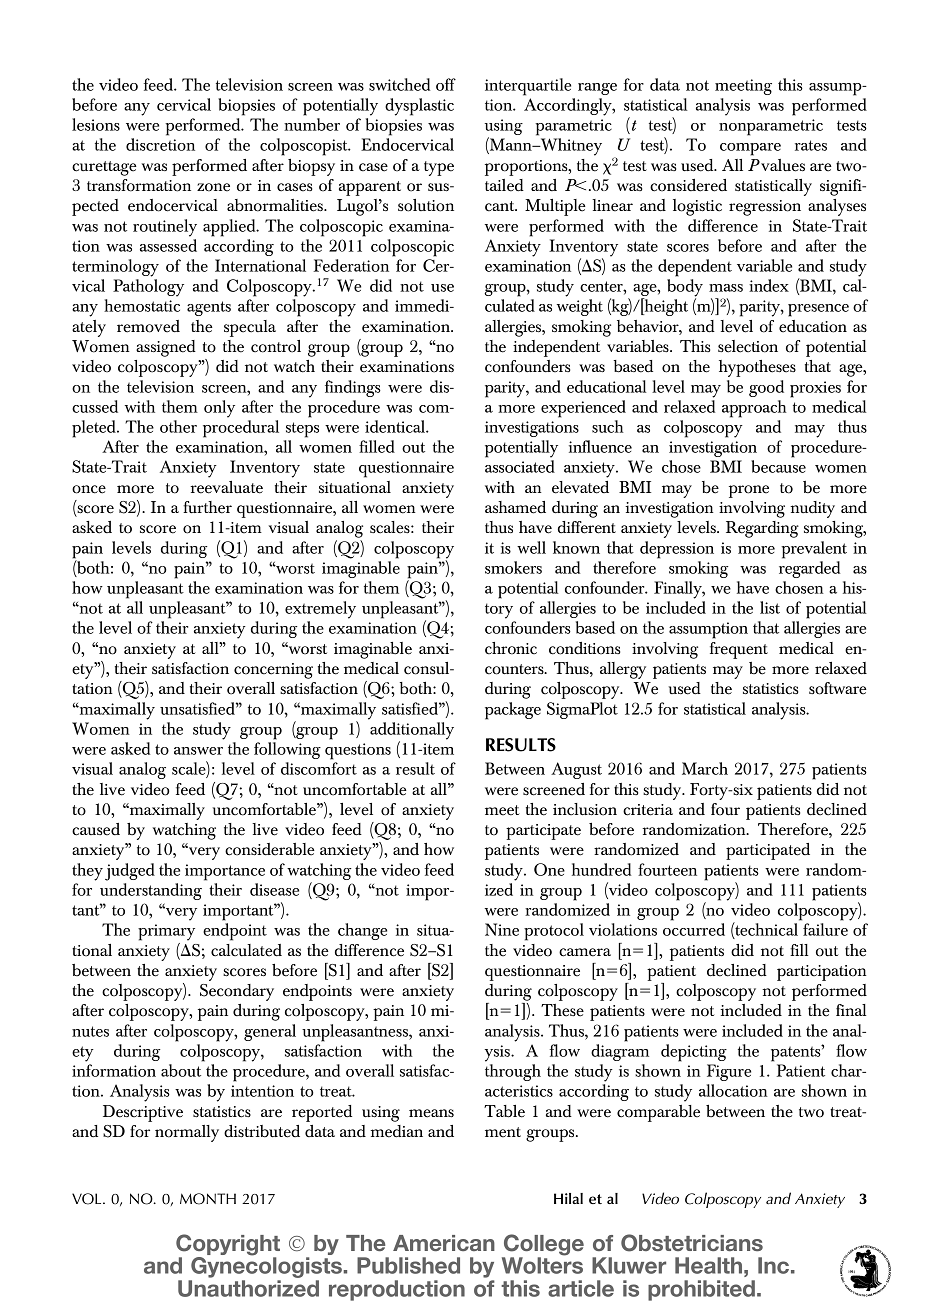  I want to click on good, so click(766, 388).
